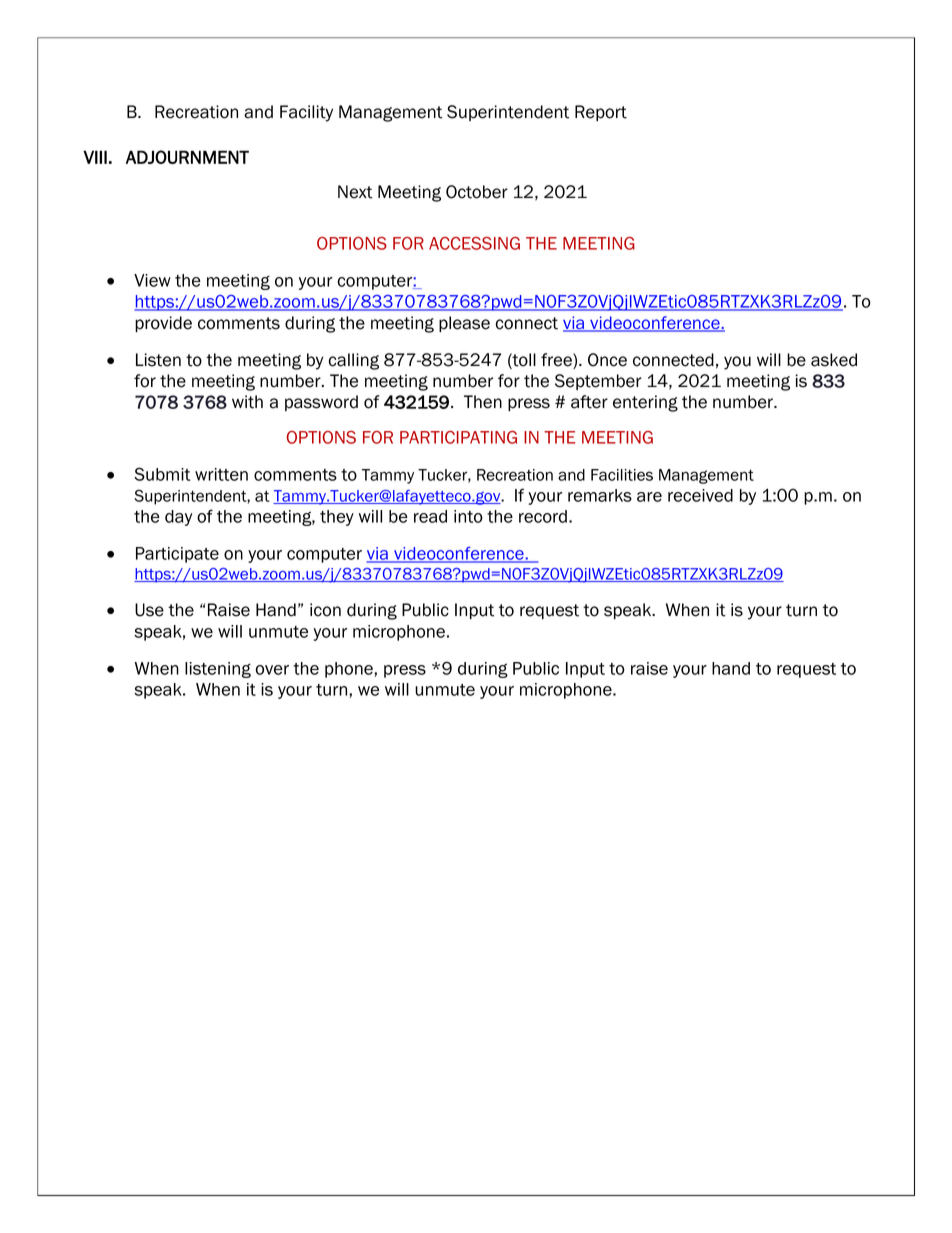  I want to click on ACCESSING, so click(474, 243).
